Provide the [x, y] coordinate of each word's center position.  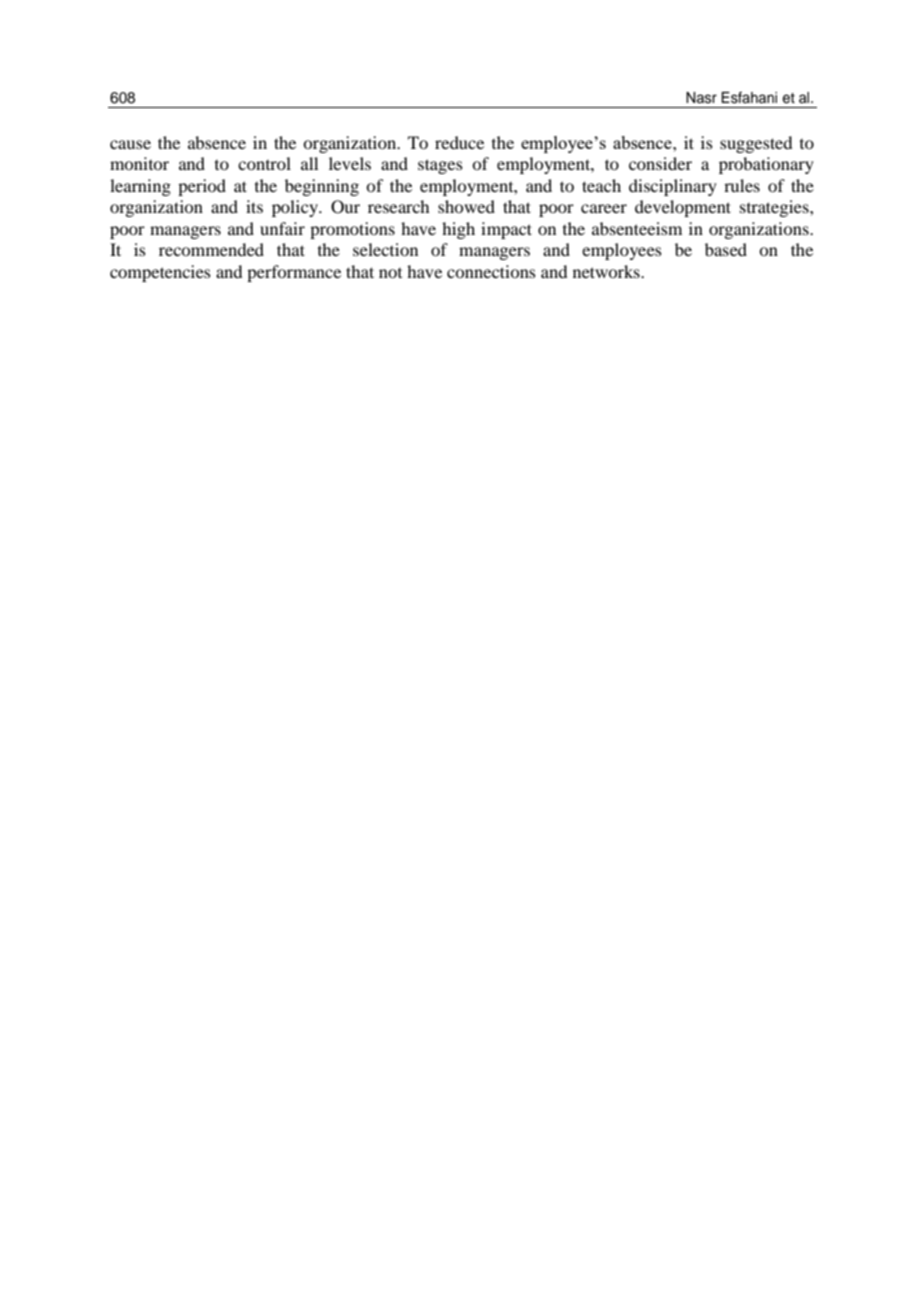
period [202, 187]
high [458, 230]
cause [130, 144]
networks [607, 271]
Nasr [701, 98]
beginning [322, 187]
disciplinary [673, 187]
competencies [160, 273]
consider [660, 163]
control [264, 163]
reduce [459, 142]
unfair [282, 228]
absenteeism [637, 228]
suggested [756, 144]
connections [491, 271]
